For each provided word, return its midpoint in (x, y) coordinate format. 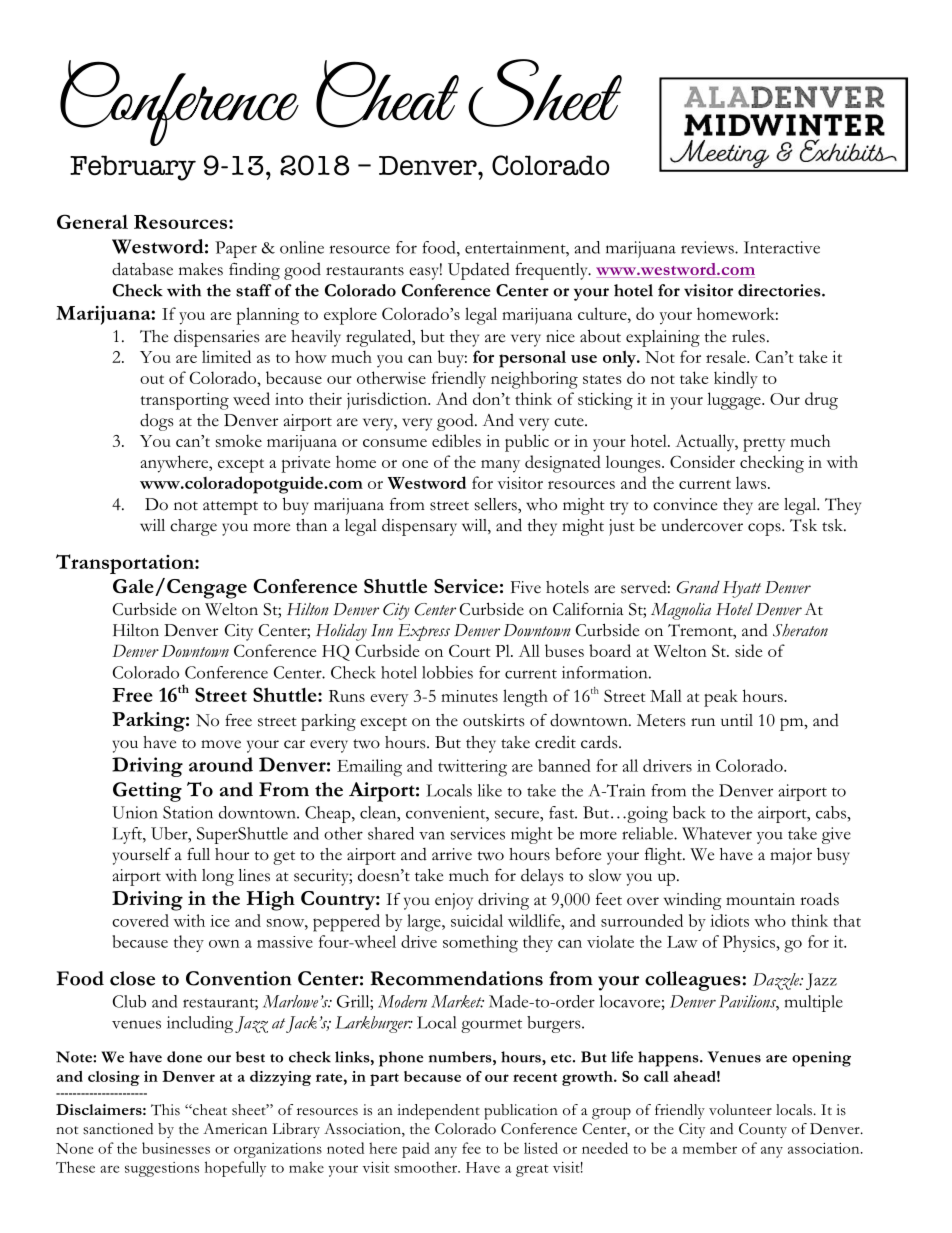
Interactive (782, 247)
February (133, 168)
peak (721, 698)
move (221, 744)
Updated (479, 271)
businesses (176, 1148)
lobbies (447, 672)
